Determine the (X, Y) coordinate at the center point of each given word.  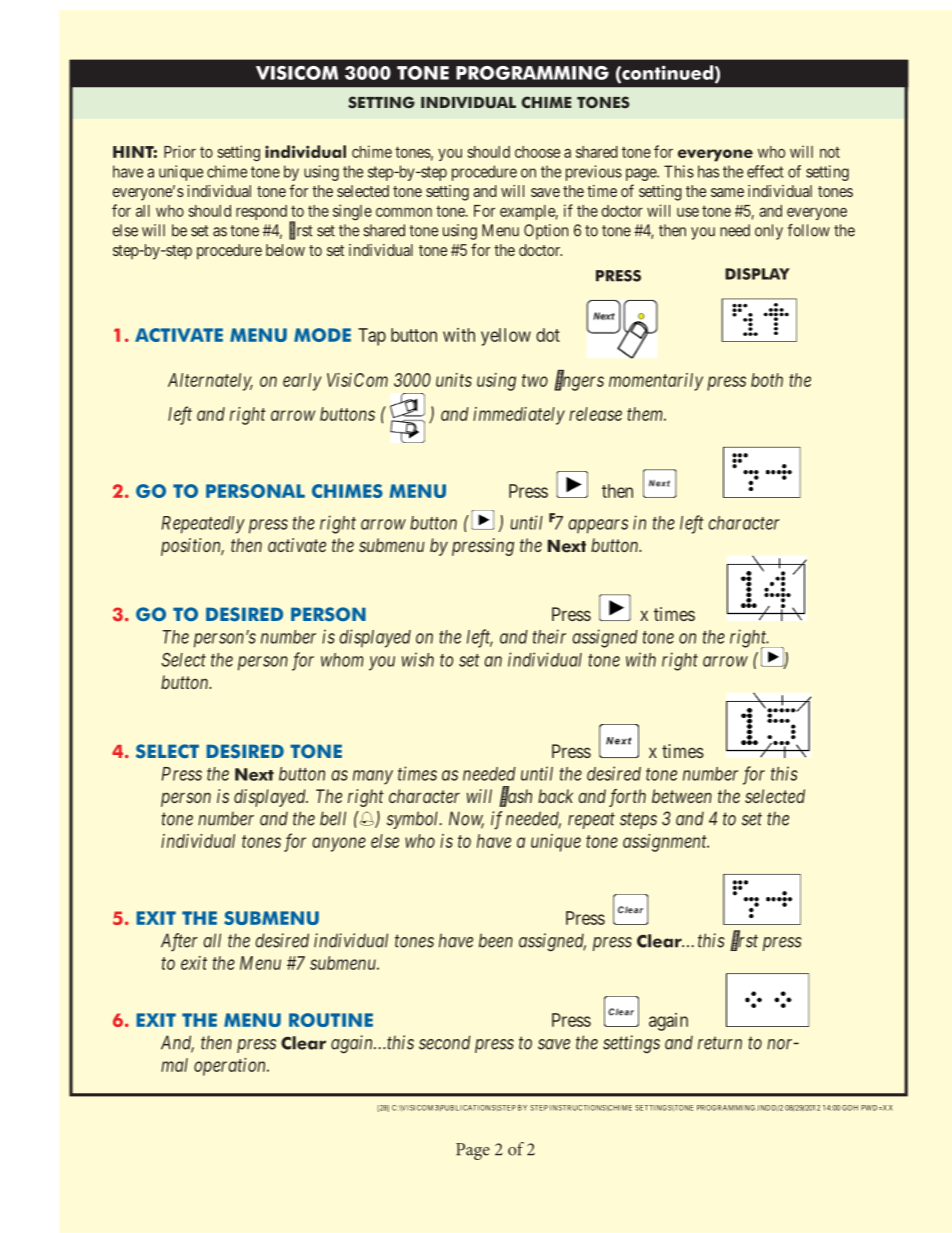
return (720, 1043)
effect (765, 171)
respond (261, 212)
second (445, 1042)
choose (537, 152)
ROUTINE (331, 1020)
